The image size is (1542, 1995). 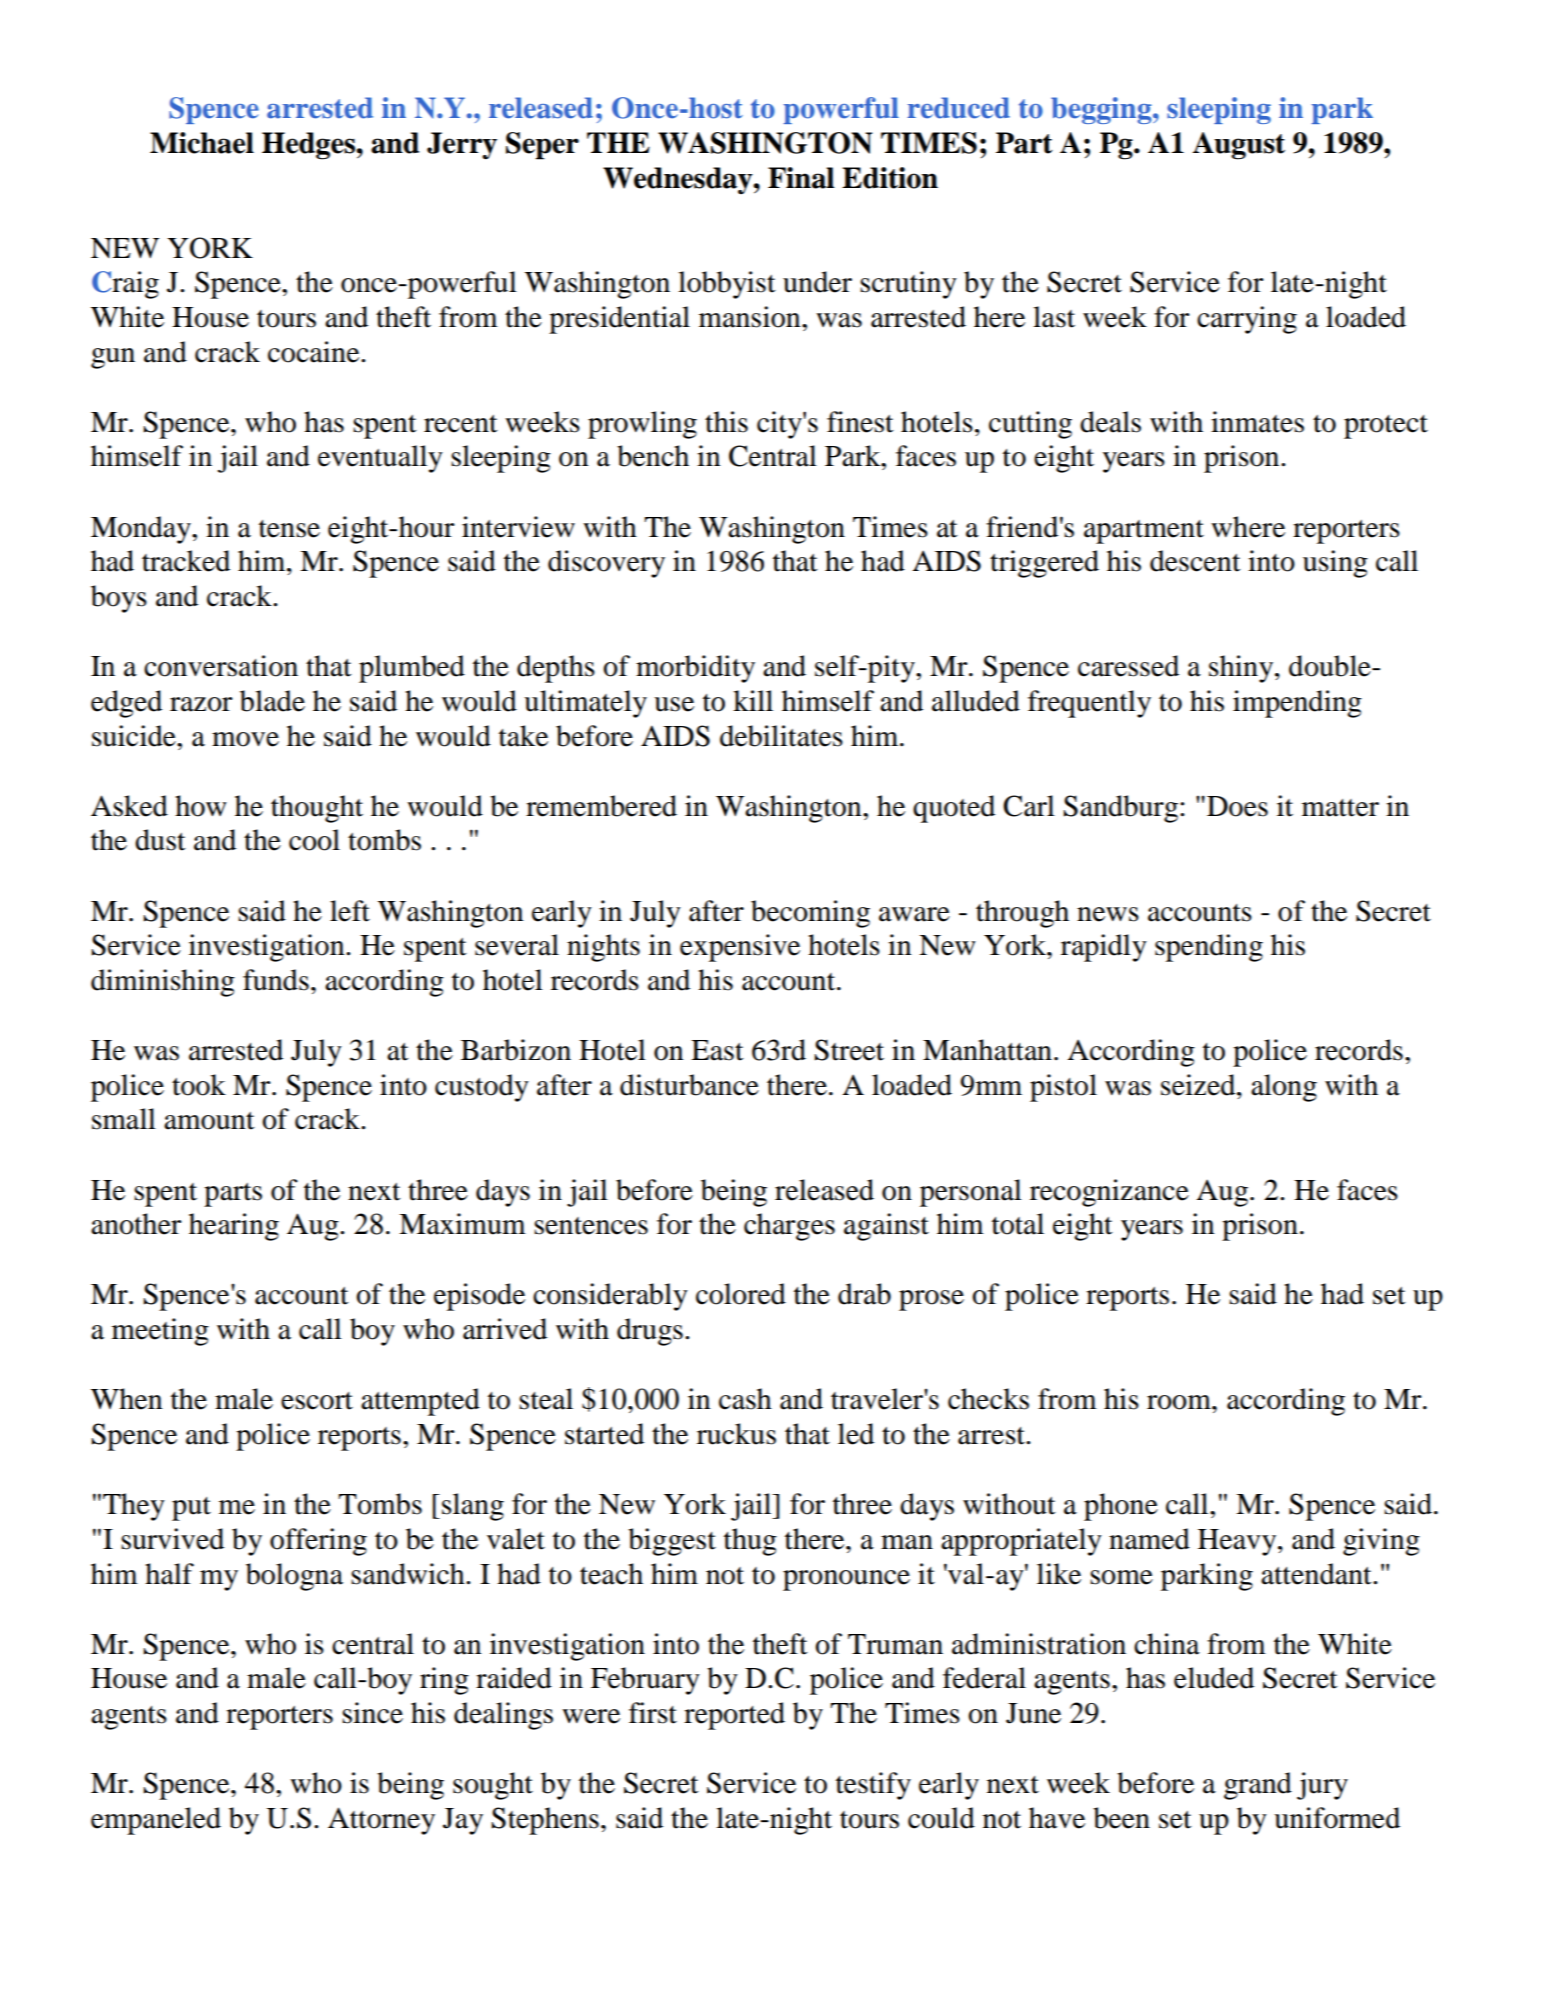 I want to click on spending, so click(x=1209, y=948).
